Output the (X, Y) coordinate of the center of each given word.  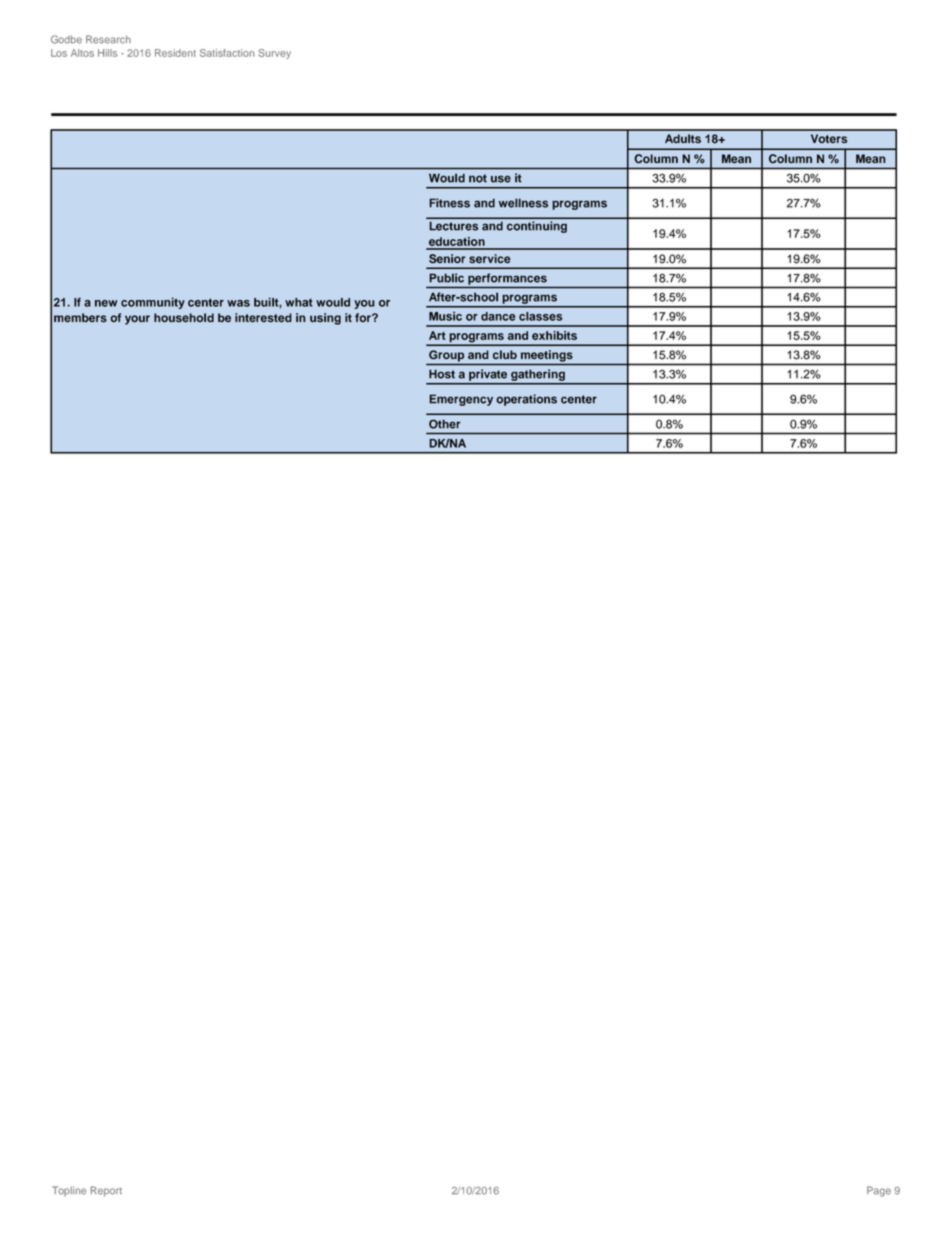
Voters (829, 139)
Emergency (461, 400)
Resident (175, 53)
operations (526, 400)
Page (879, 1191)
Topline (69, 1191)
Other (445, 424)
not (478, 178)
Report (106, 1191)
